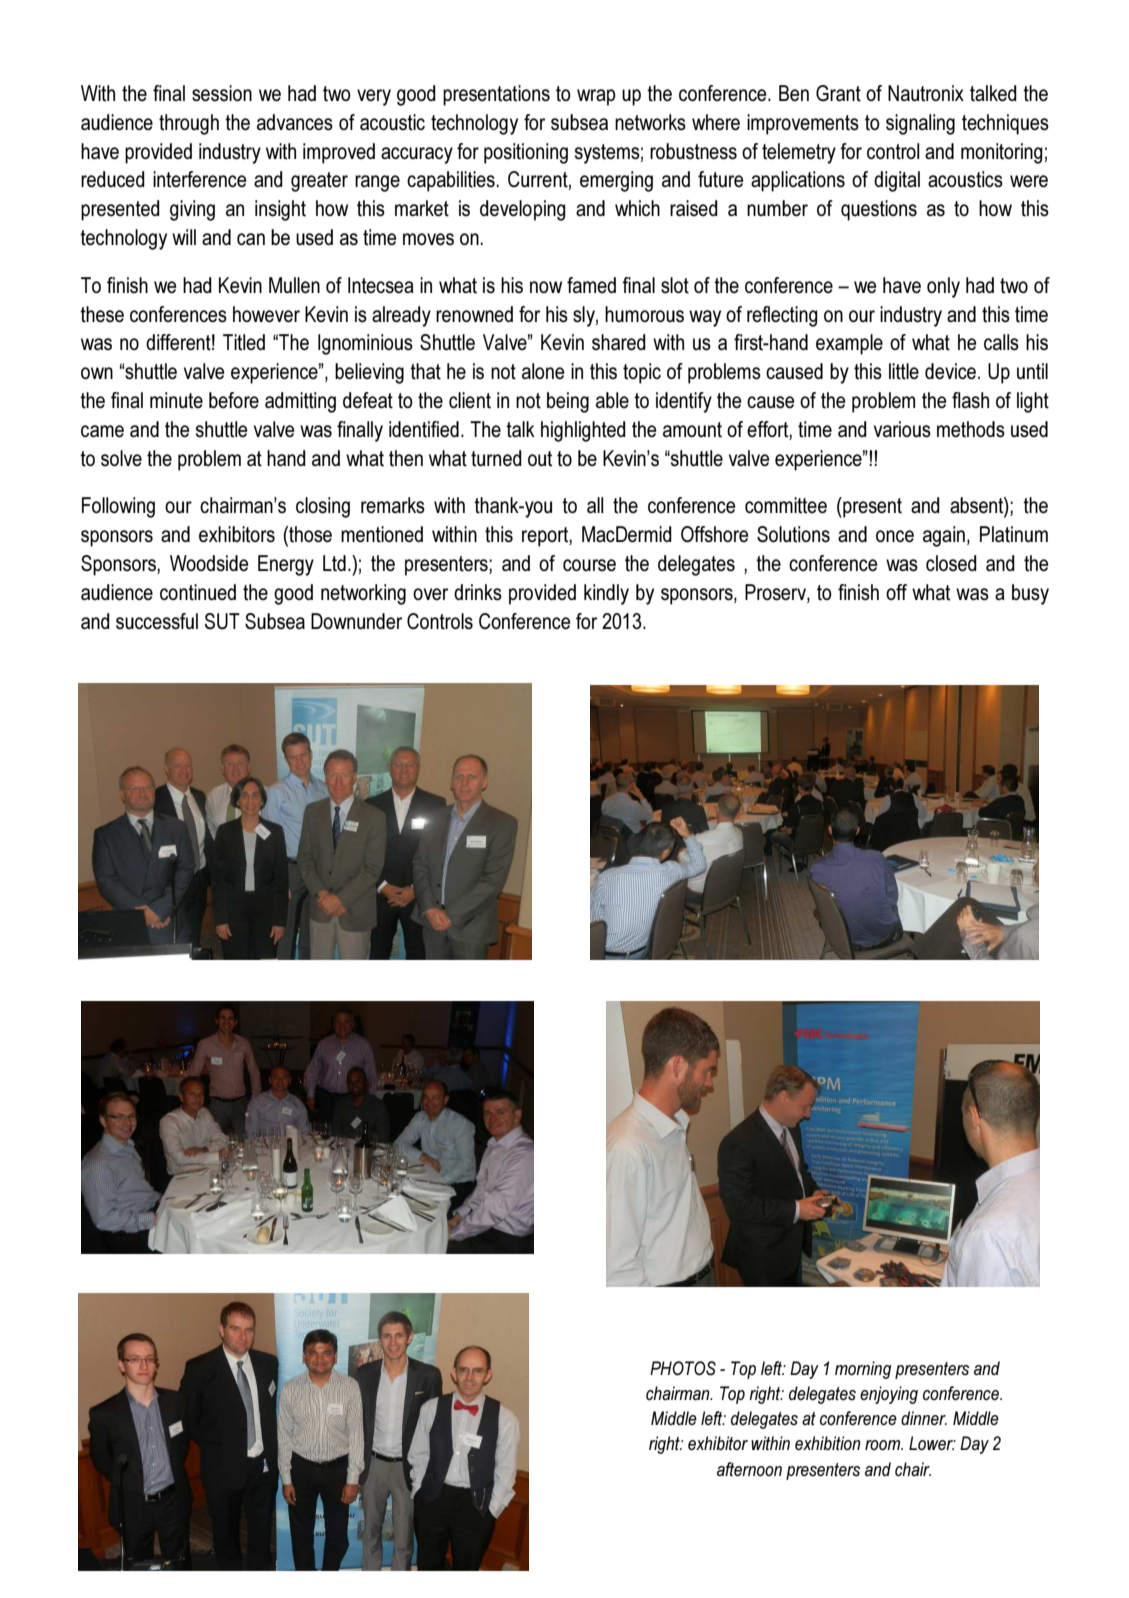  What do you see at coordinates (749, 1469) in the screenshot?
I see `afternoon` at bounding box center [749, 1469].
